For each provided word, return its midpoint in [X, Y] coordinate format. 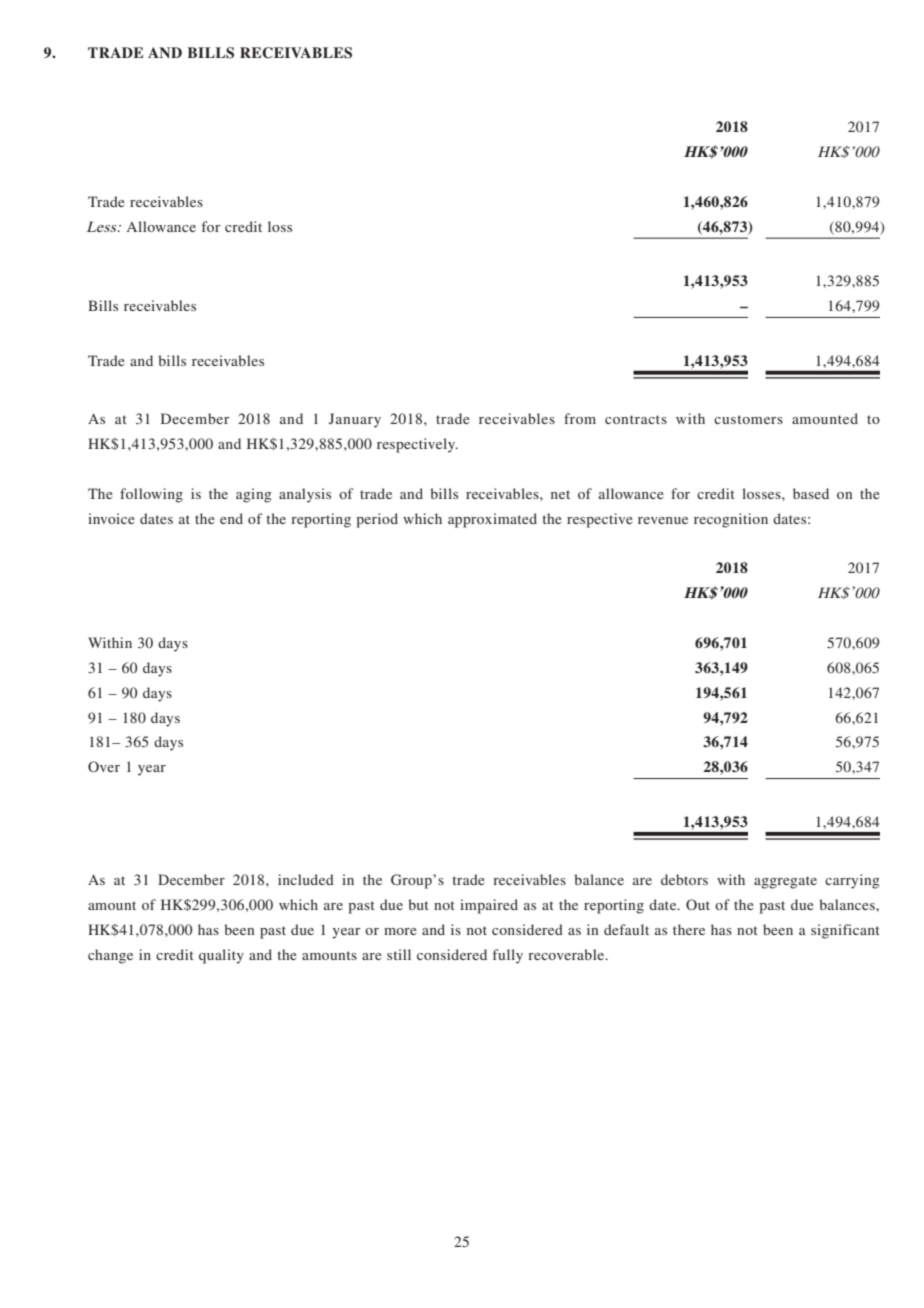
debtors [684, 879]
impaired [489, 906]
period [377, 520]
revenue [663, 520]
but [418, 904]
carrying [852, 881]
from [580, 418]
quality [221, 956]
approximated [492, 520]
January [355, 420]
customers [748, 419]
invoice [111, 518]
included [306, 879]
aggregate [785, 882]
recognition [731, 520]
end [231, 518]
